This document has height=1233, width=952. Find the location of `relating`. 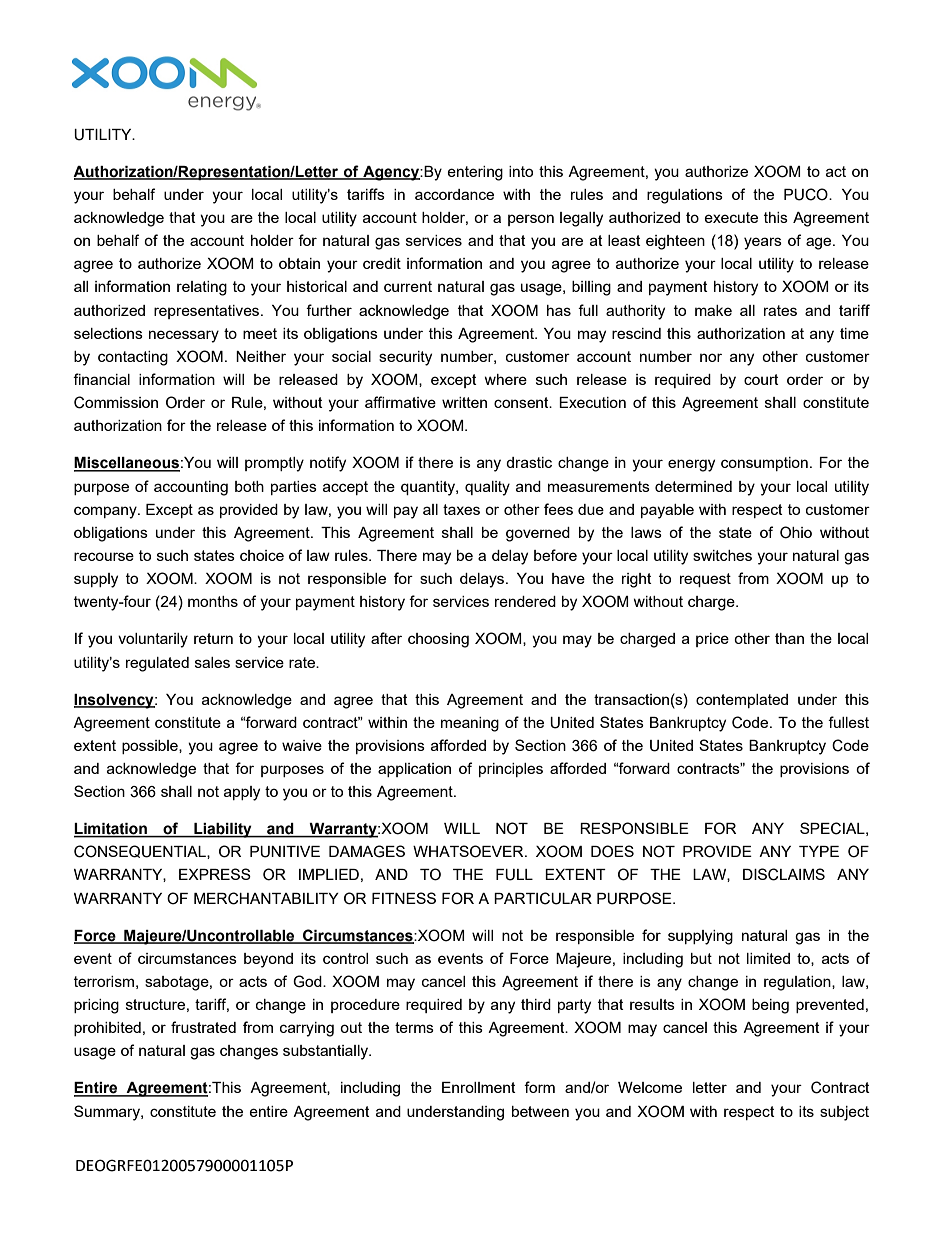

relating is located at coordinates (202, 288).
